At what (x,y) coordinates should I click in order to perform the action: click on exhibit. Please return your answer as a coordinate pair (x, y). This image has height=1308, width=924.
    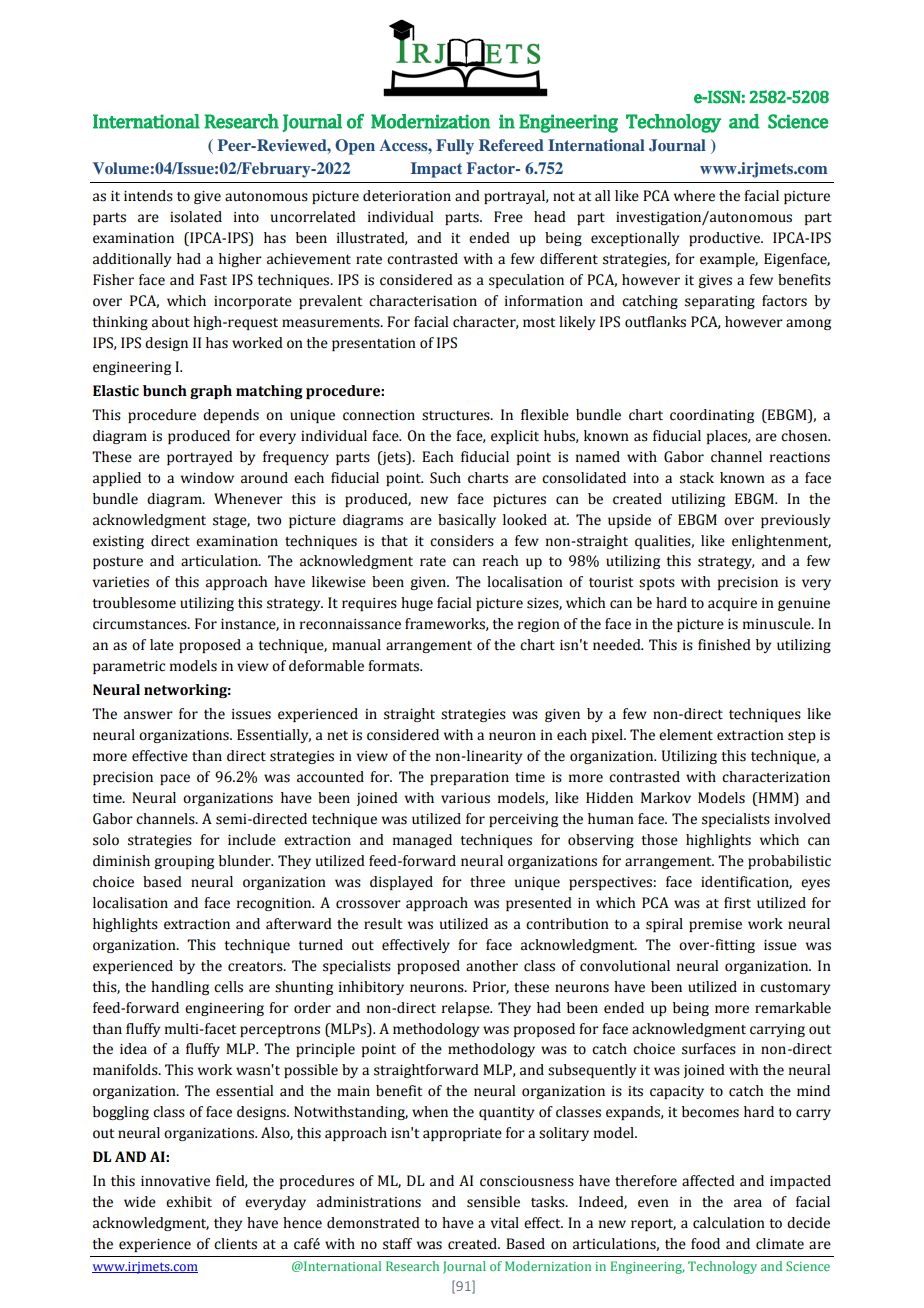
    Looking at the image, I should click on (189, 1202).
